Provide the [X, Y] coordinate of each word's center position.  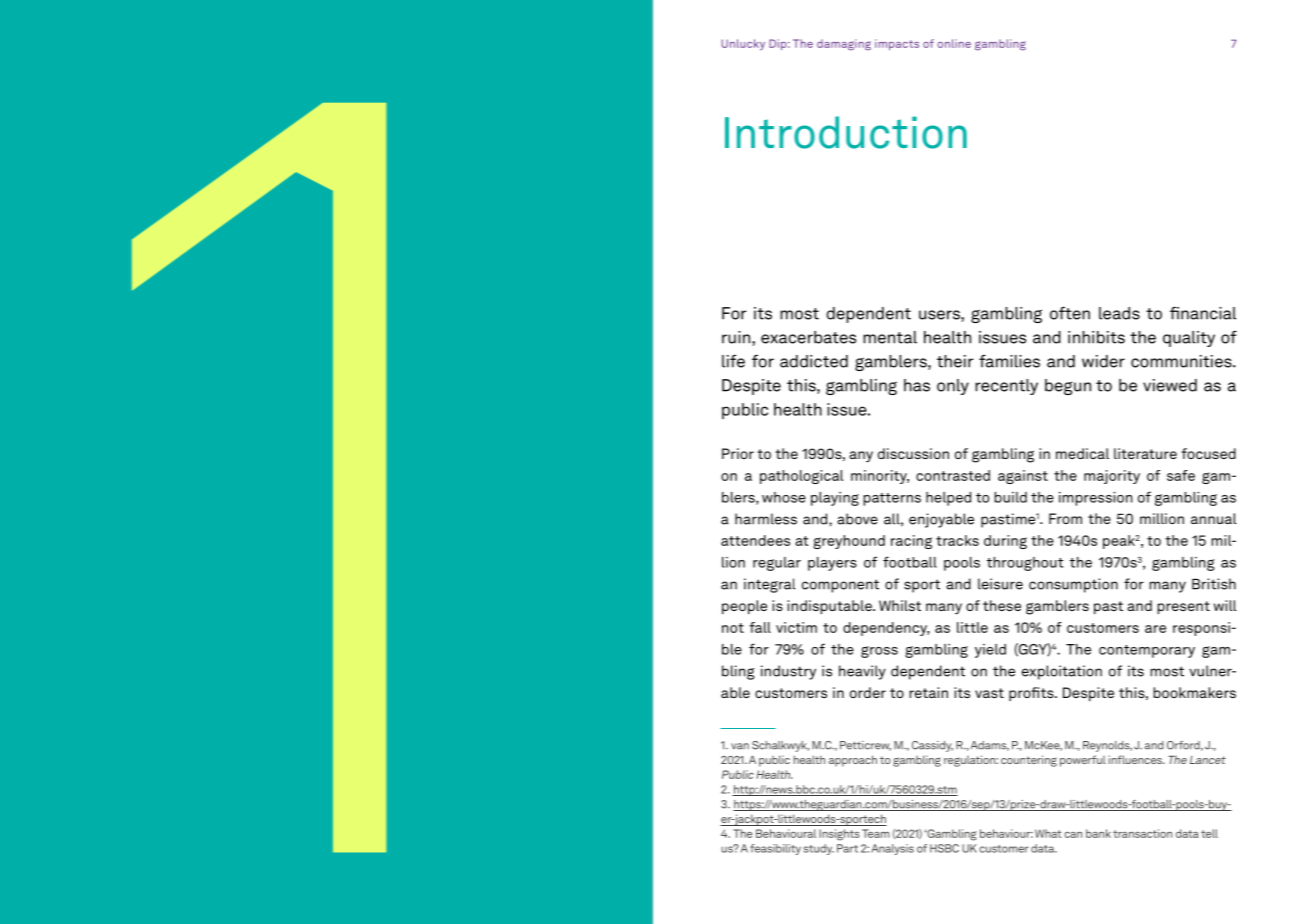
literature [1145, 453]
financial [1203, 313]
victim [796, 627]
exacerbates [808, 337]
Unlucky [743, 44]
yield [990, 651]
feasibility [775, 849]
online [954, 43]
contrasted [953, 475]
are [1155, 629]
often [1070, 313]
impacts [897, 44]
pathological [801, 477]
